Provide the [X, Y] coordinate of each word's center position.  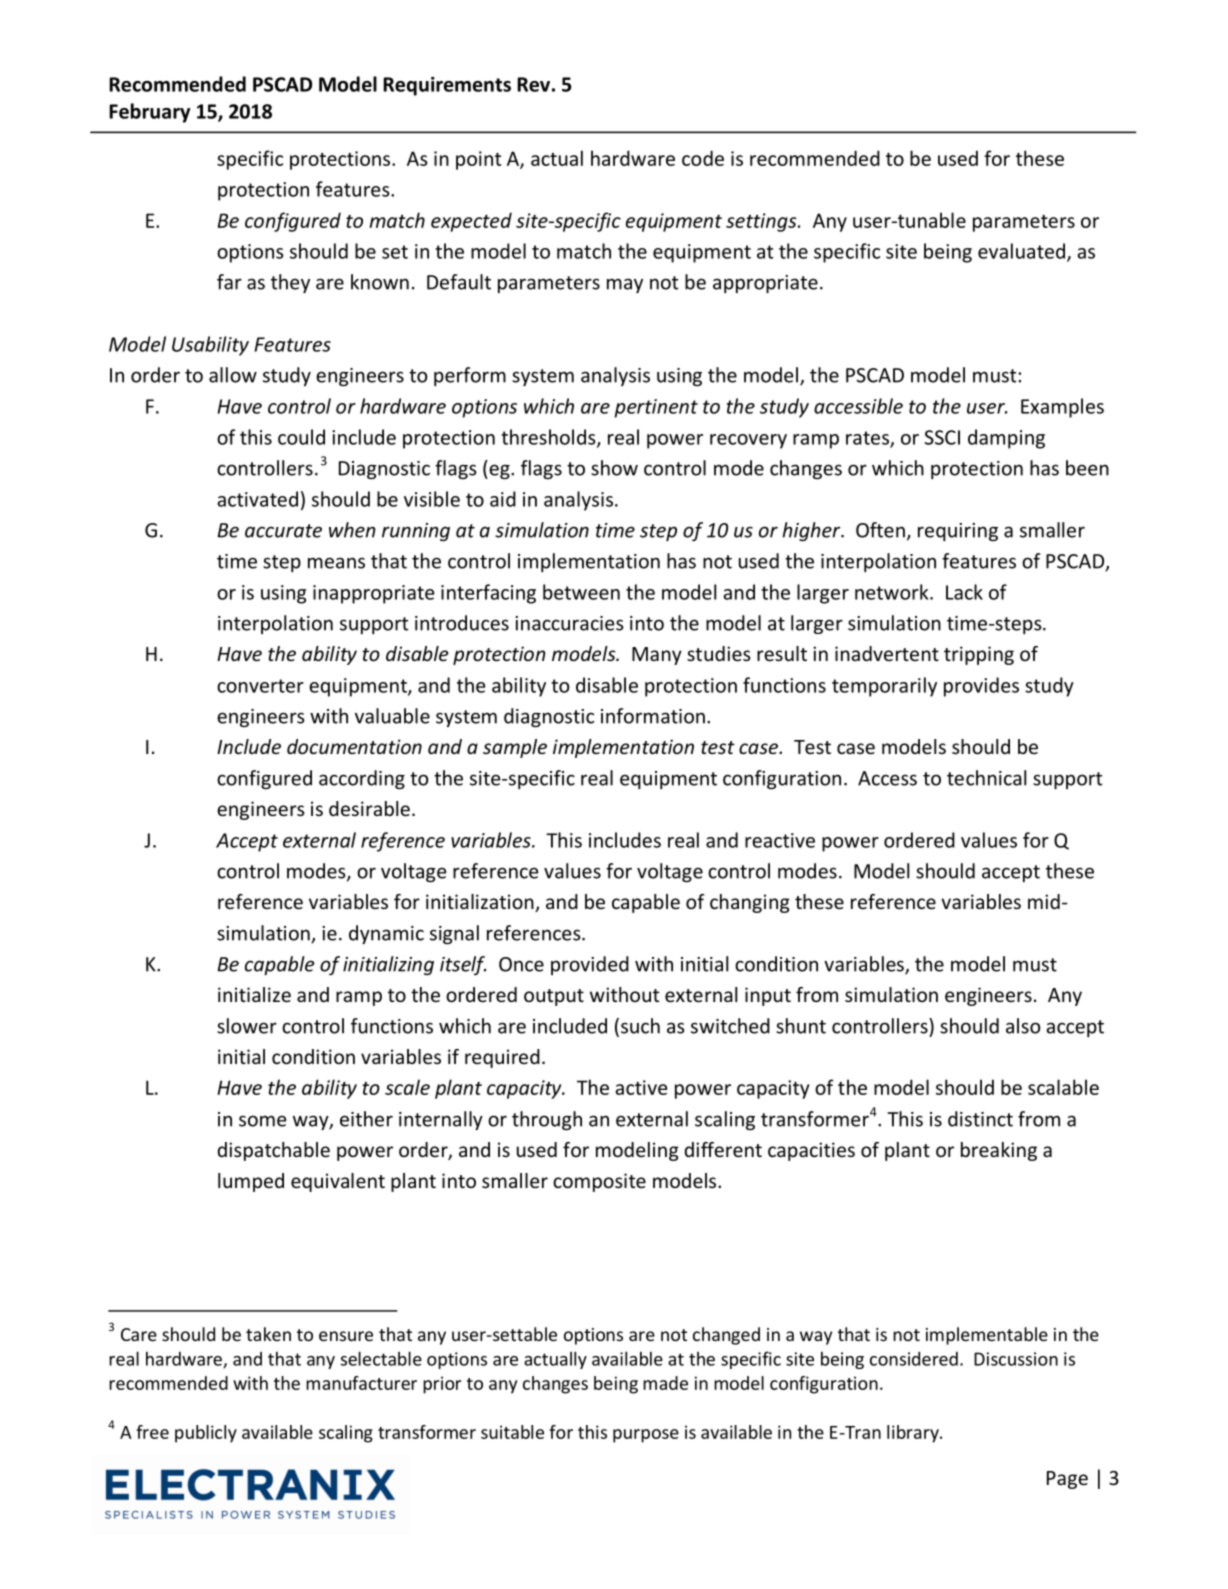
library [914, 1434]
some [263, 1121]
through [547, 1120]
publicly [206, 1434]
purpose [646, 1436]
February [149, 113]
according [362, 779]
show [614, 468]
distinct [980, 1119]
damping [1006, 439]
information [653, 716]
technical [986, 778]
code [703, 158]
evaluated [1021, 251]
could [301, 437]
